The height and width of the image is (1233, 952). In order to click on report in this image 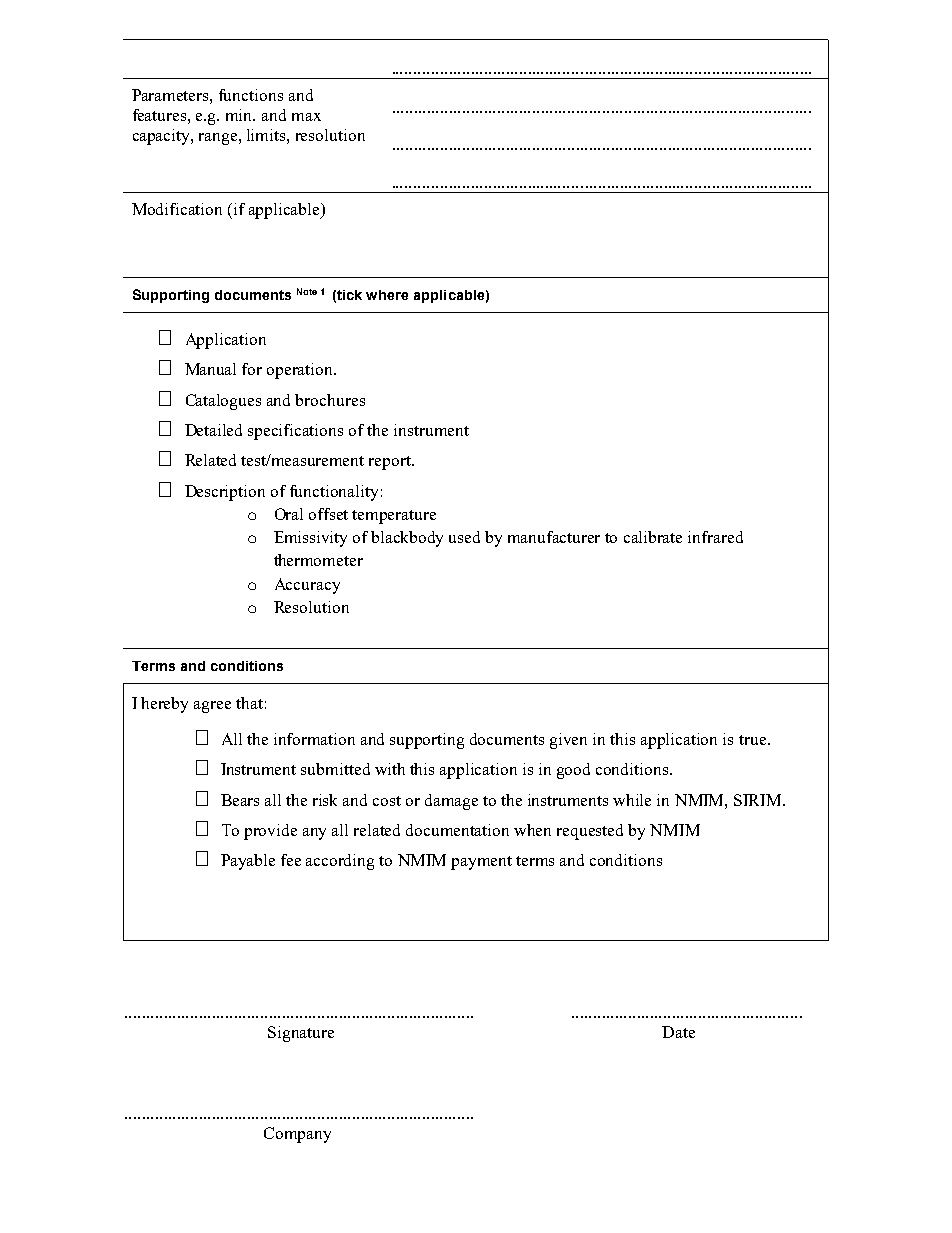, I will do `click(391, 463)`.
